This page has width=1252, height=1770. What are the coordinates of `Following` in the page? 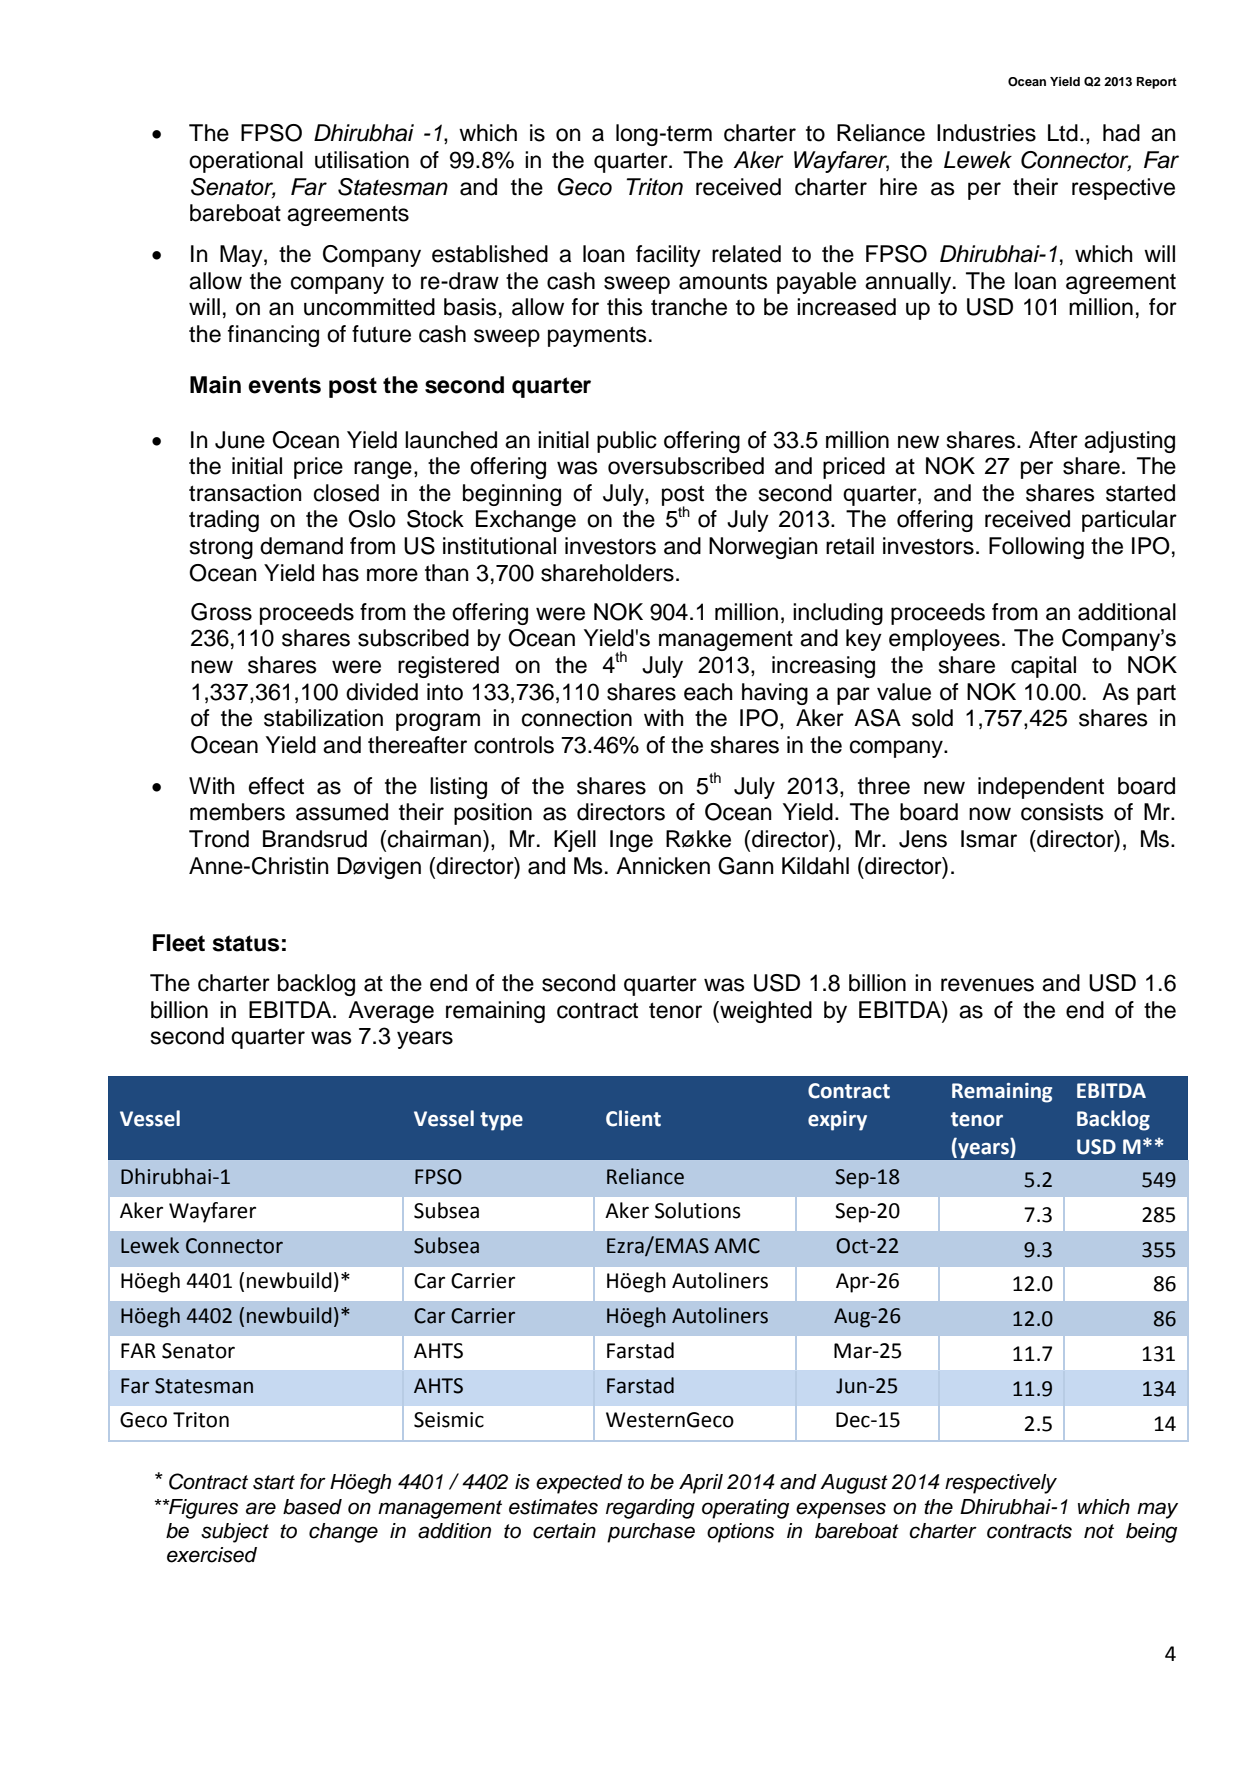 It's located at (1036, 548).
